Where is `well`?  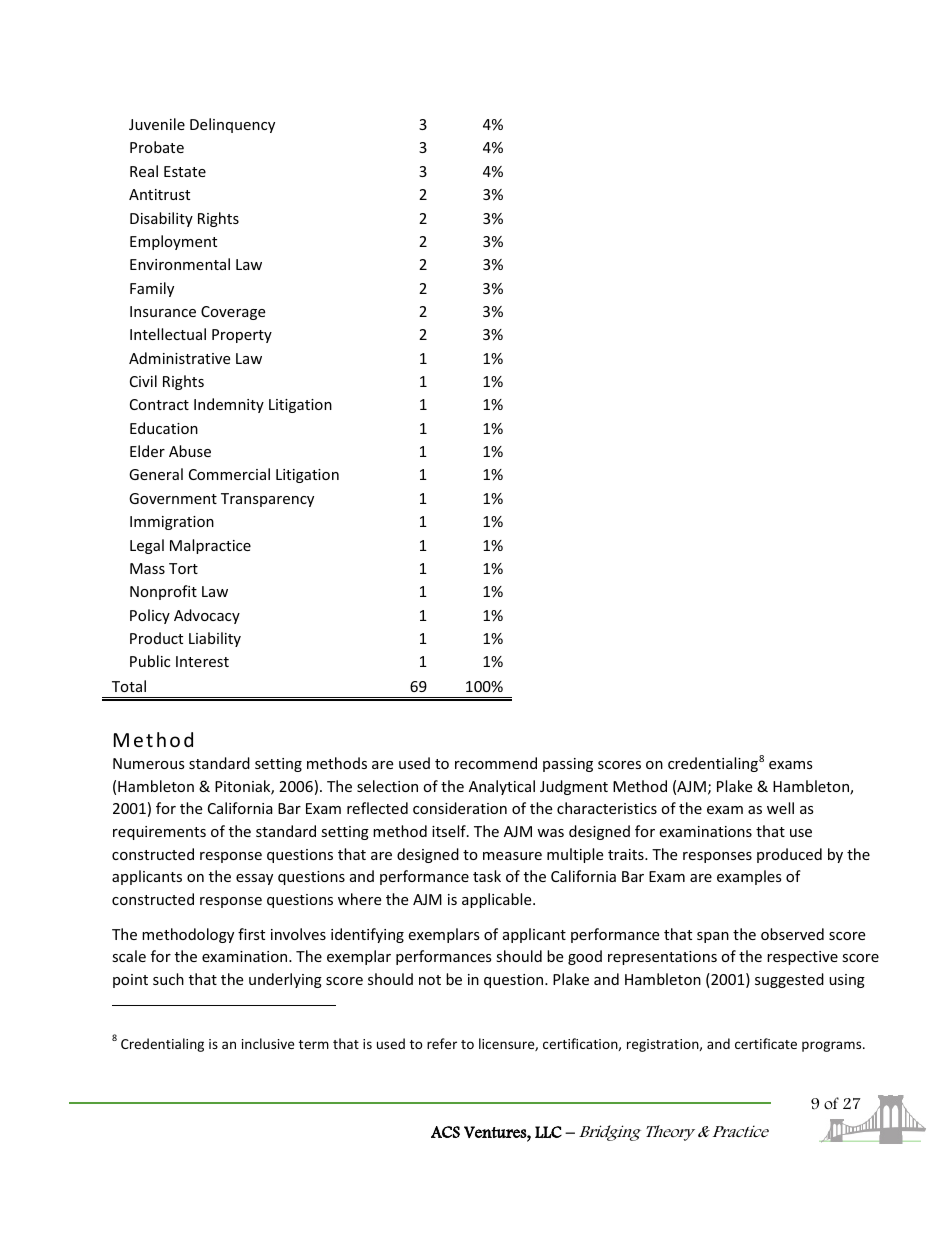 well is located at coordinates (780, 808).
